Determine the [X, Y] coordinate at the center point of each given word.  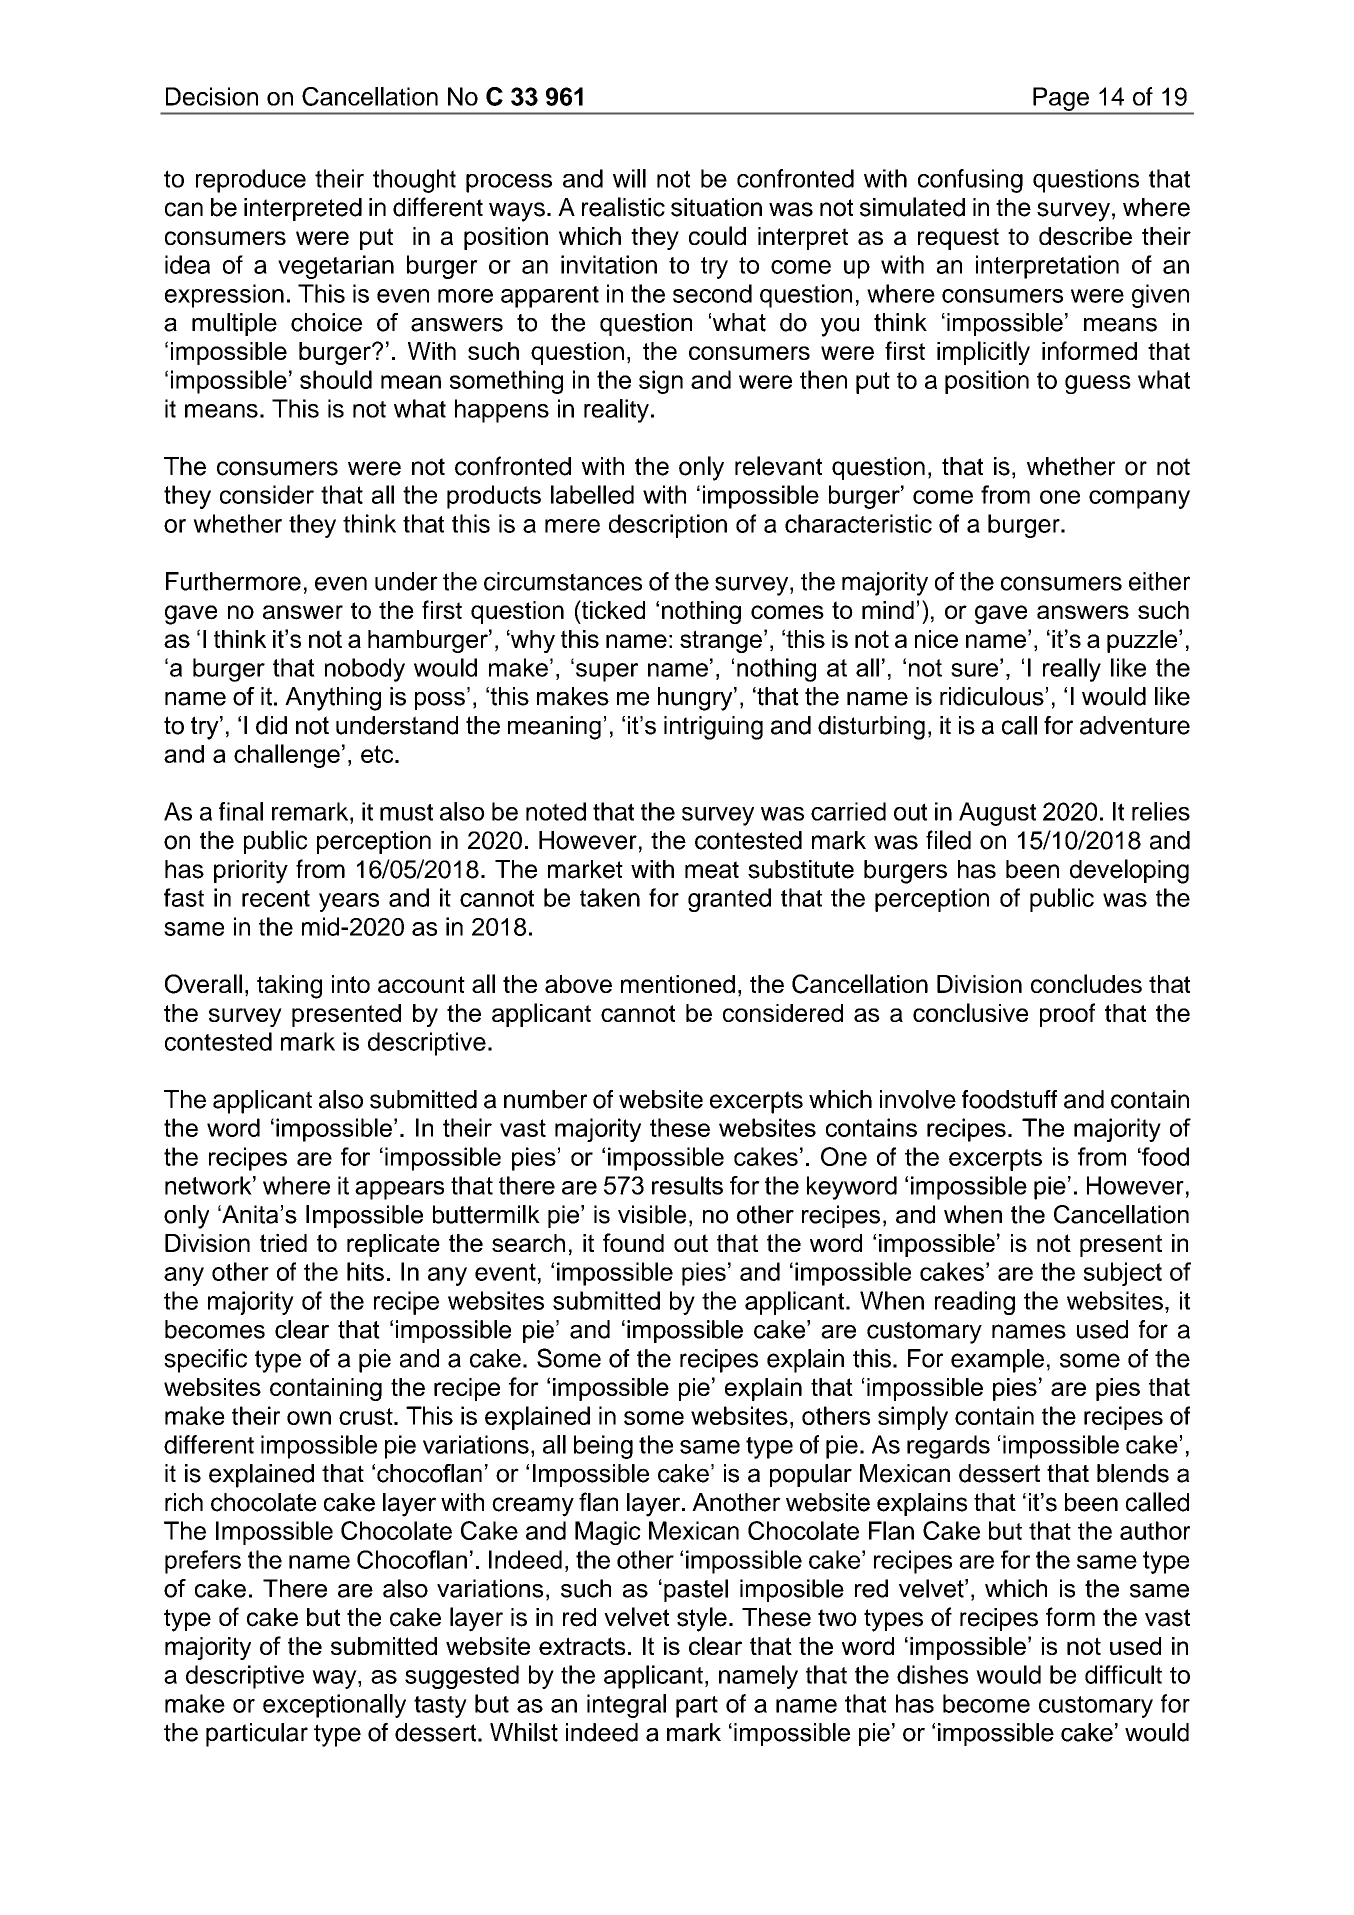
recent [276, 898]
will [629, 178]
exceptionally [334, 1706]
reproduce [251, 181]
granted [729, 900]
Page [1061, 99]
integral [626, 1706]
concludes [1086, 983]
